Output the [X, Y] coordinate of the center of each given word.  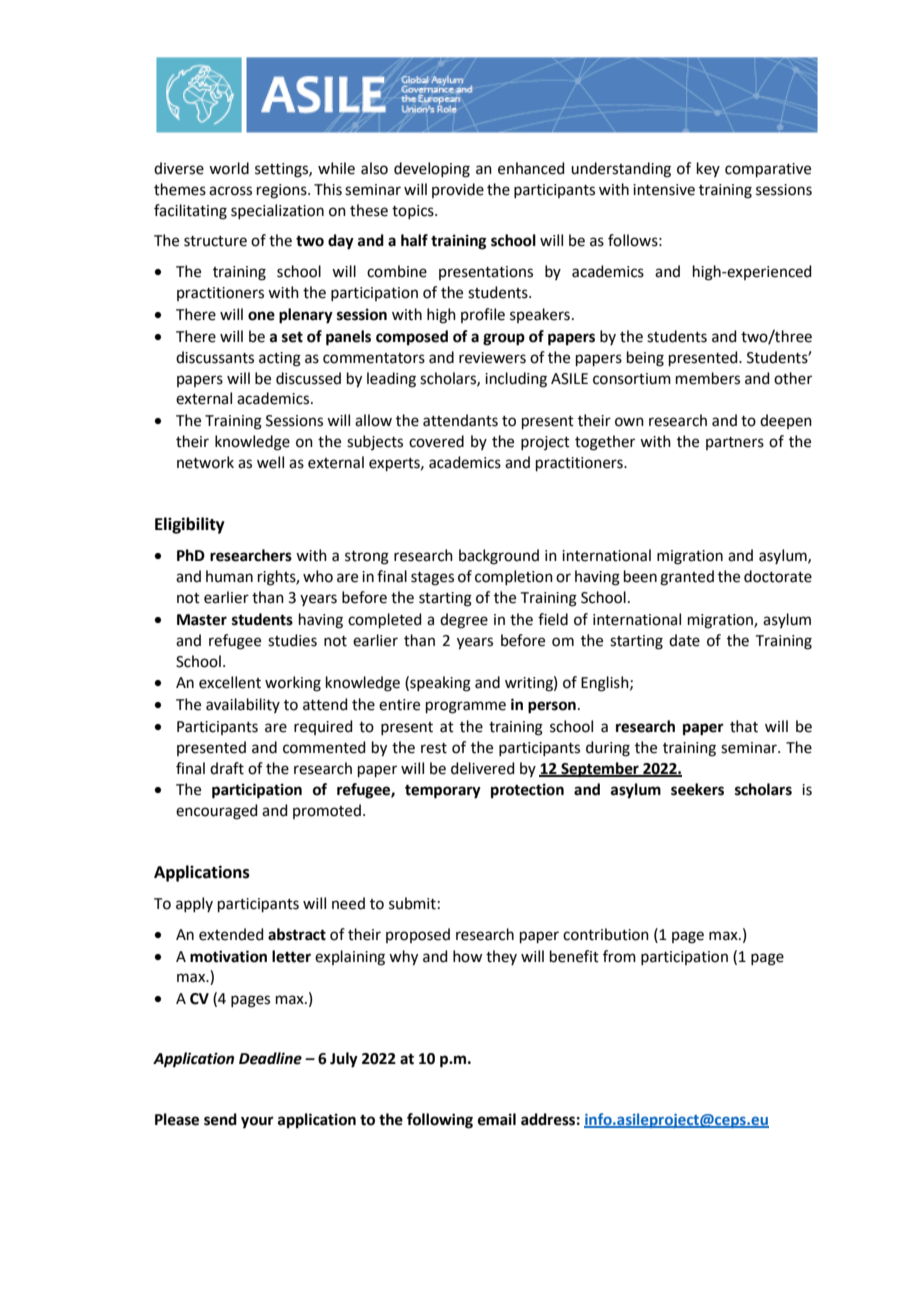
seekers [697, 789]
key [708, 169]
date [684, 640]
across [230, 191]
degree [464, 621]
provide [458, 190]
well [270, 462]
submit [412, 903]
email [497, 1119]
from [619, 956]
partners [735, 443]
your [257, 1122]
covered [436, 441]
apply [194, 904]
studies [292, 640]
